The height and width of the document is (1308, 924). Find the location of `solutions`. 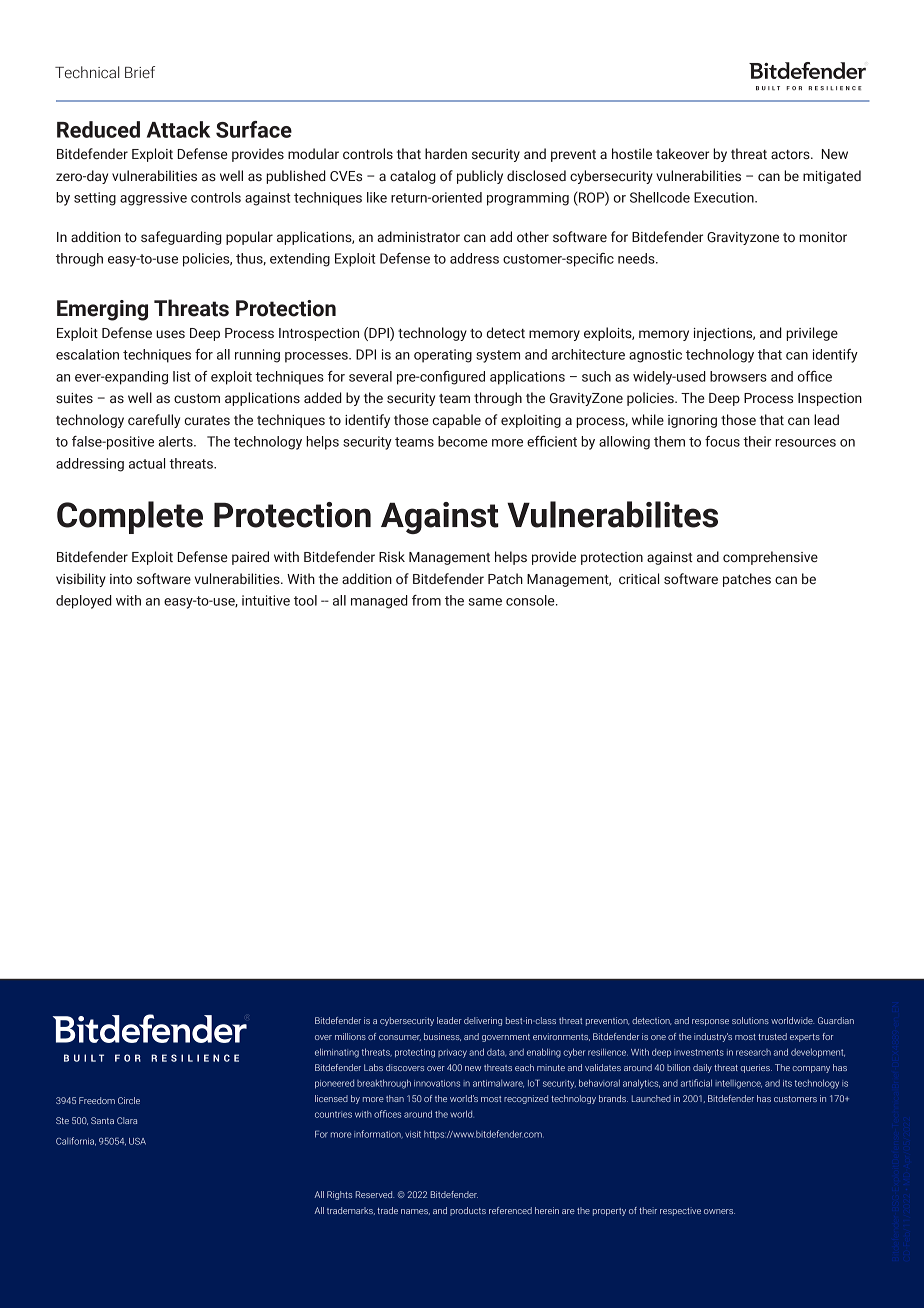

solutions is located at coordinates (750, 1020).
